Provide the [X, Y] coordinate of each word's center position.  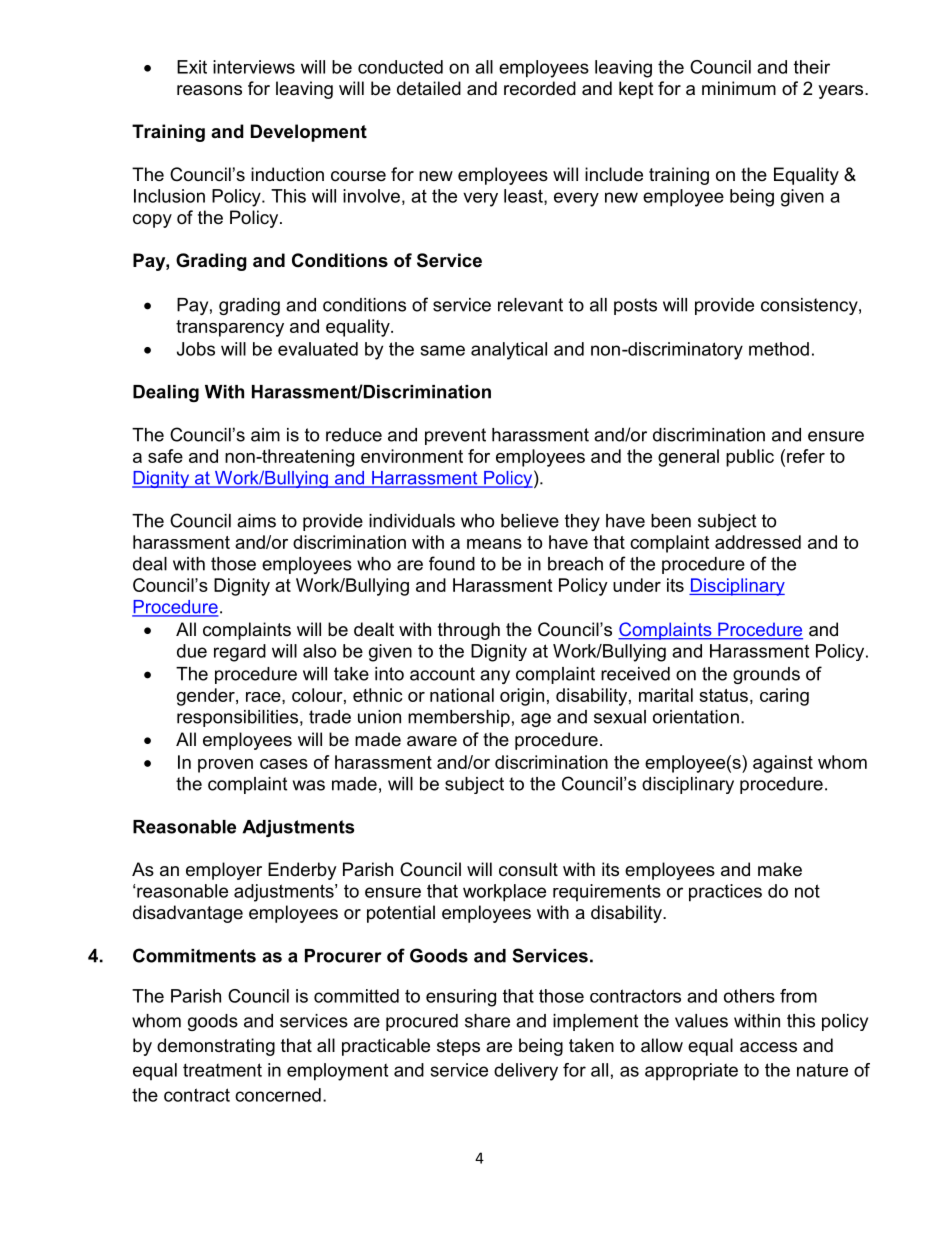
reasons [209, 90]
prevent [455, 436]
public [750, 458]
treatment [222, 1070]
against [783, 764]
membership [459, 718]
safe [165, 456]
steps [458, 1047]
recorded [540, 88]
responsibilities [239, 718]
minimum [739, 88]
